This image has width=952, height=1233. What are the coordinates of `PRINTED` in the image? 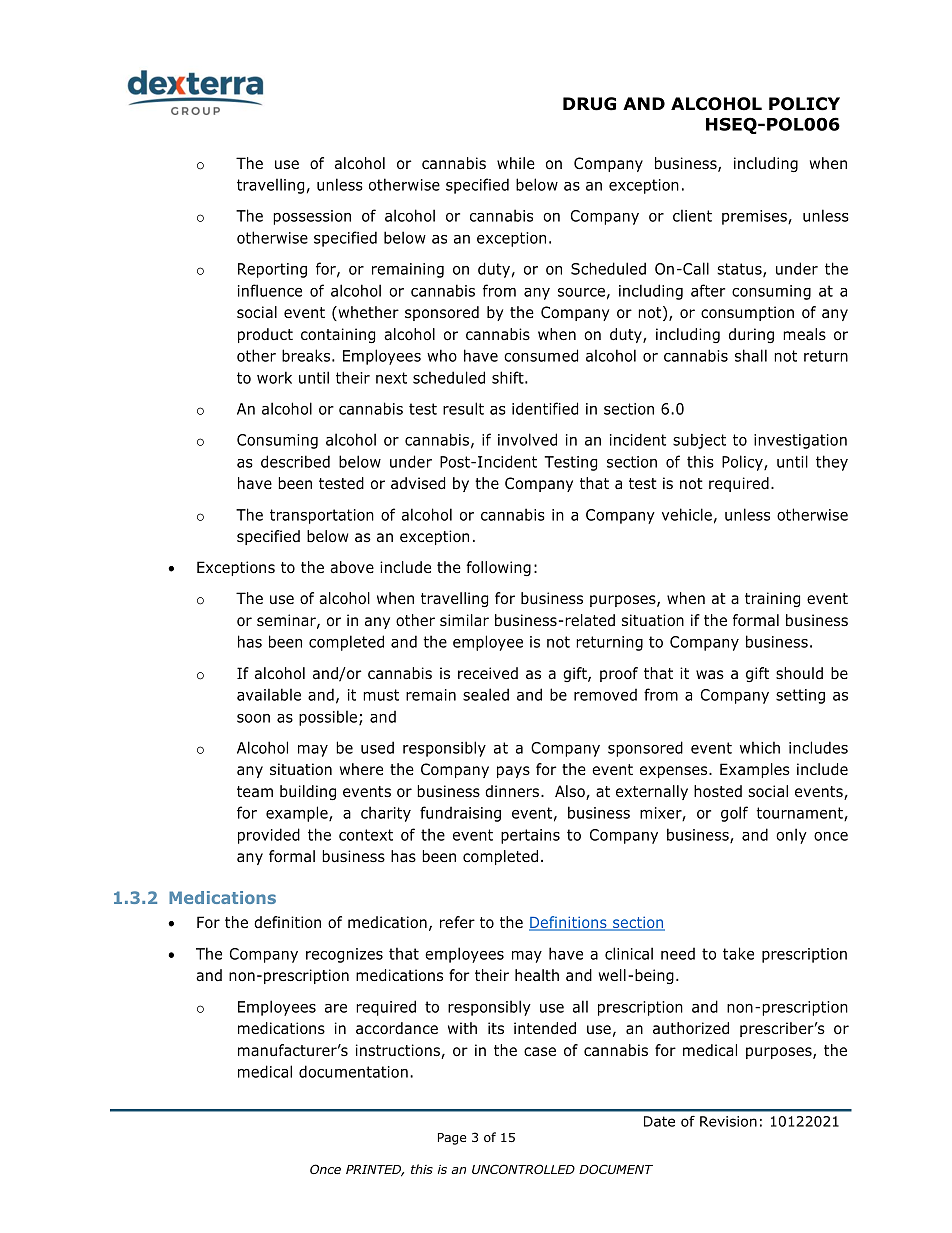 It's located at (375, 1171).
